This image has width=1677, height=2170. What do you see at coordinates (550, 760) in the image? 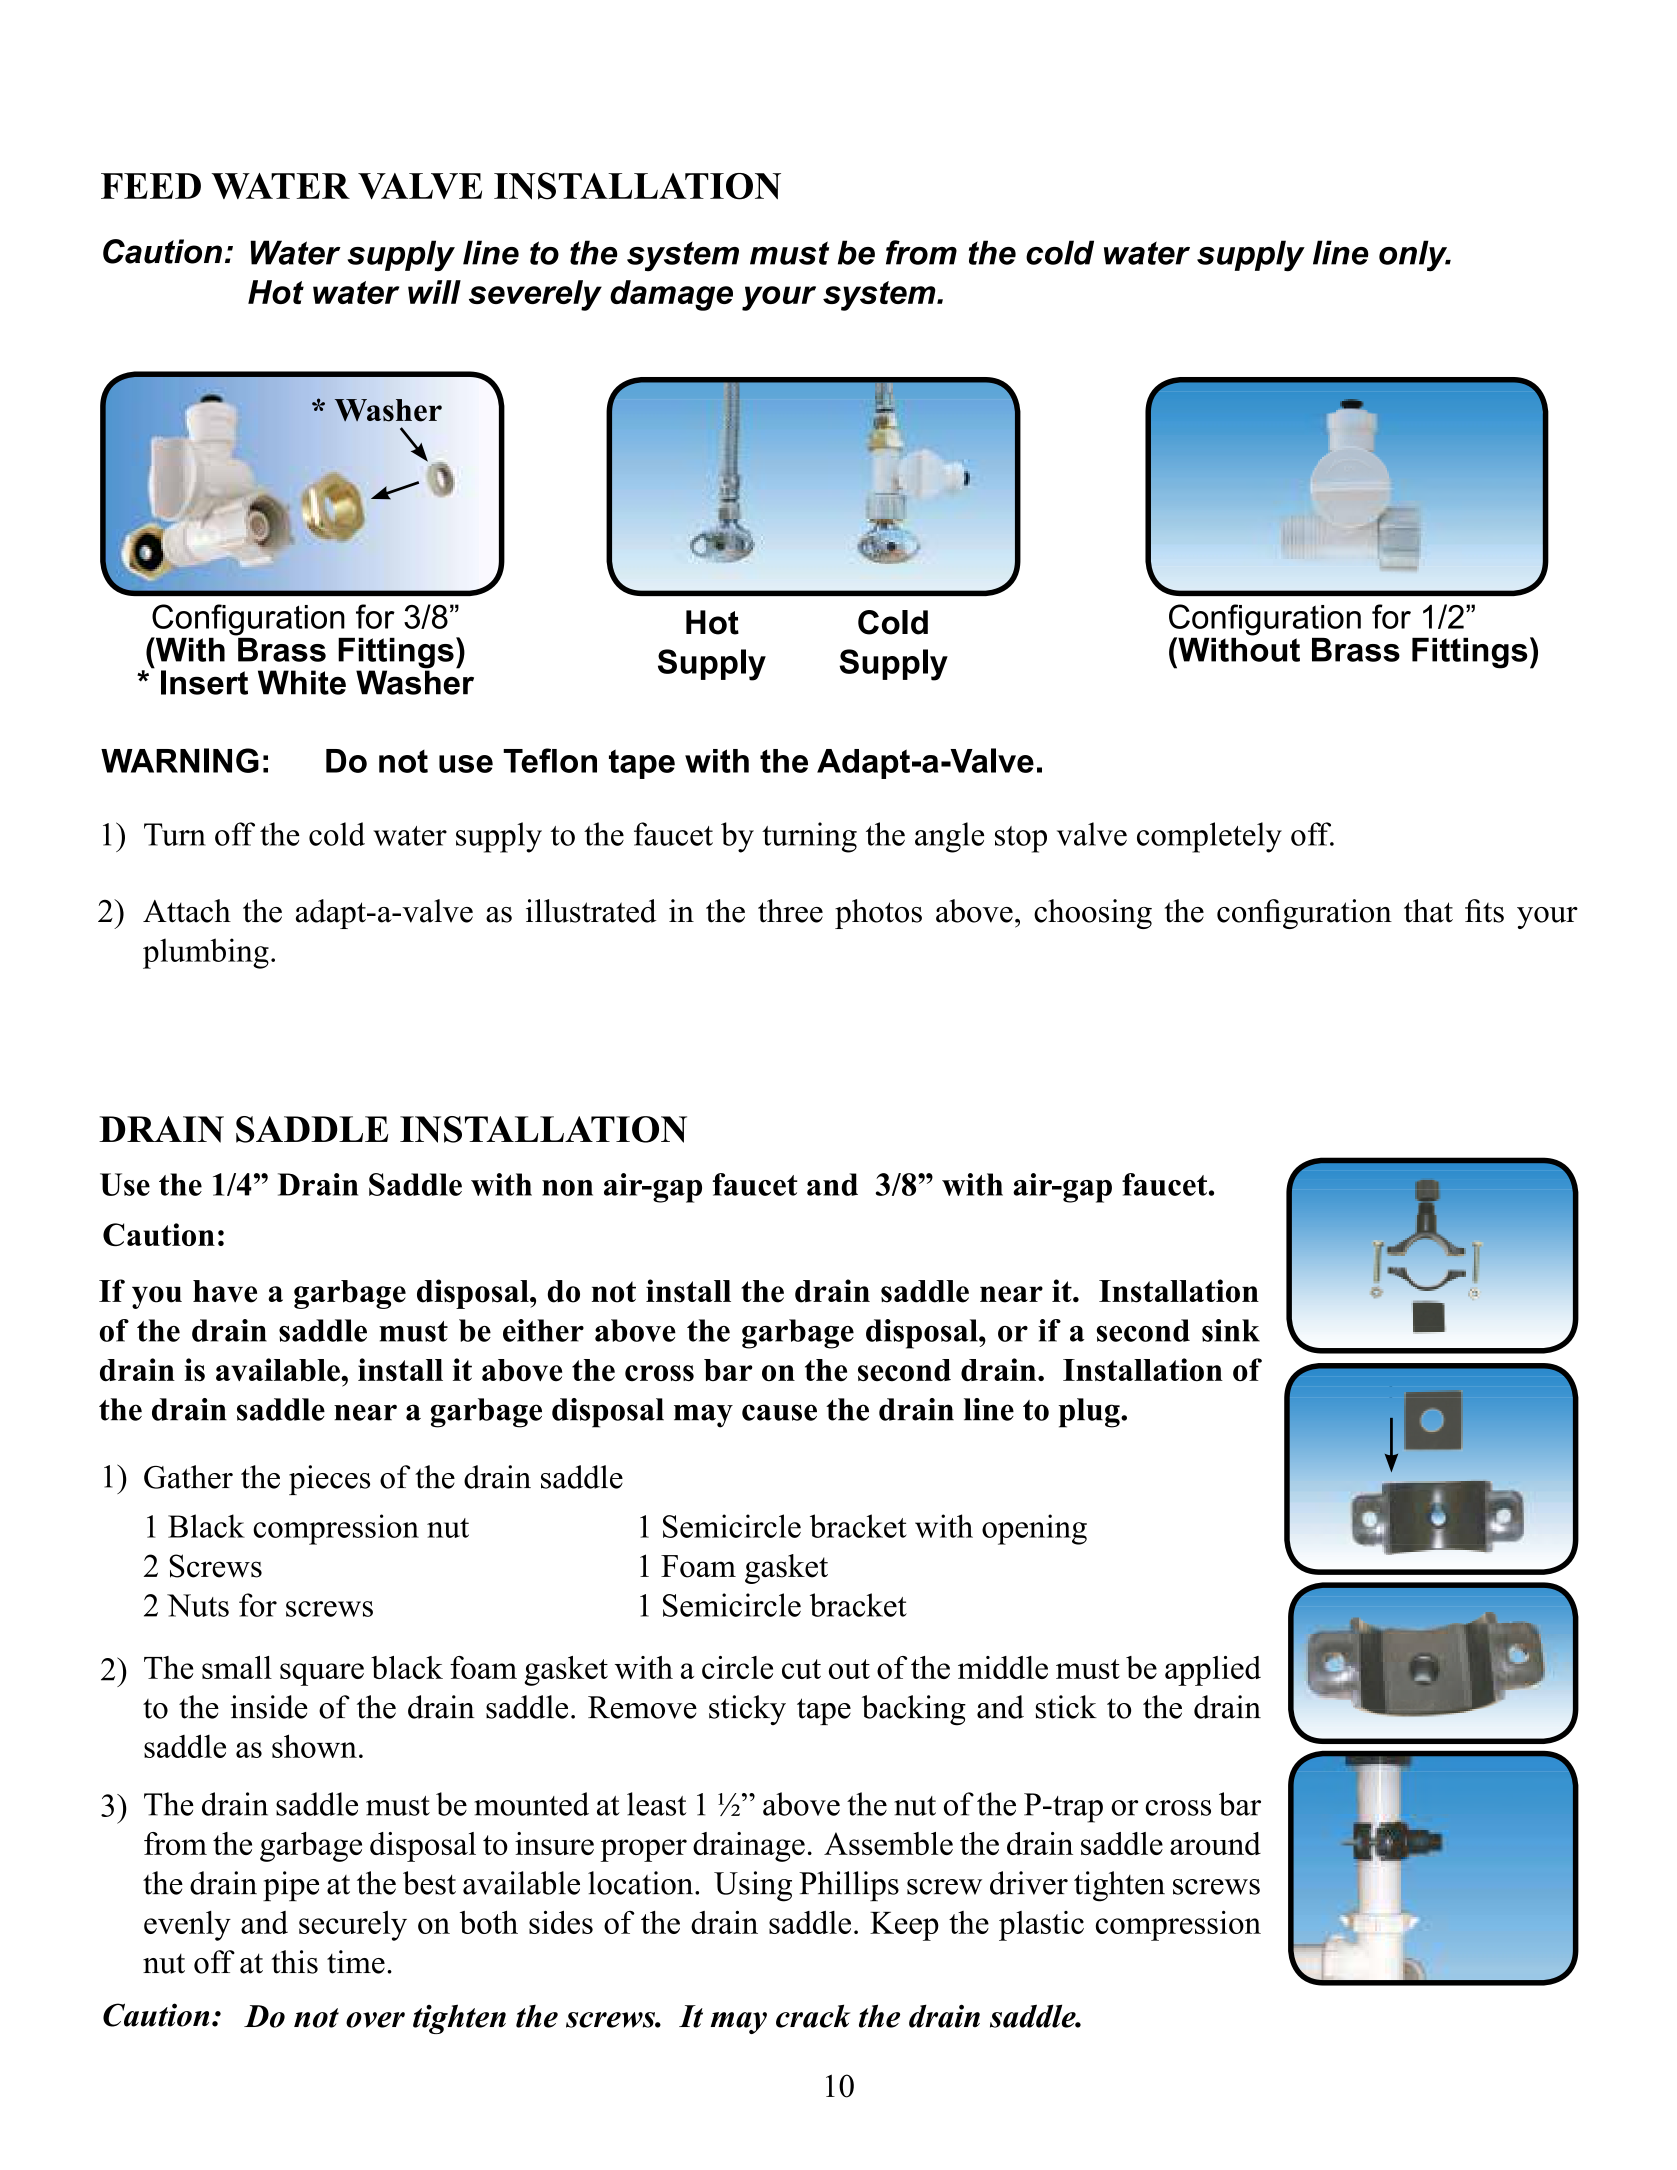
I see `Teflon` at bounding box center [550, 760].
